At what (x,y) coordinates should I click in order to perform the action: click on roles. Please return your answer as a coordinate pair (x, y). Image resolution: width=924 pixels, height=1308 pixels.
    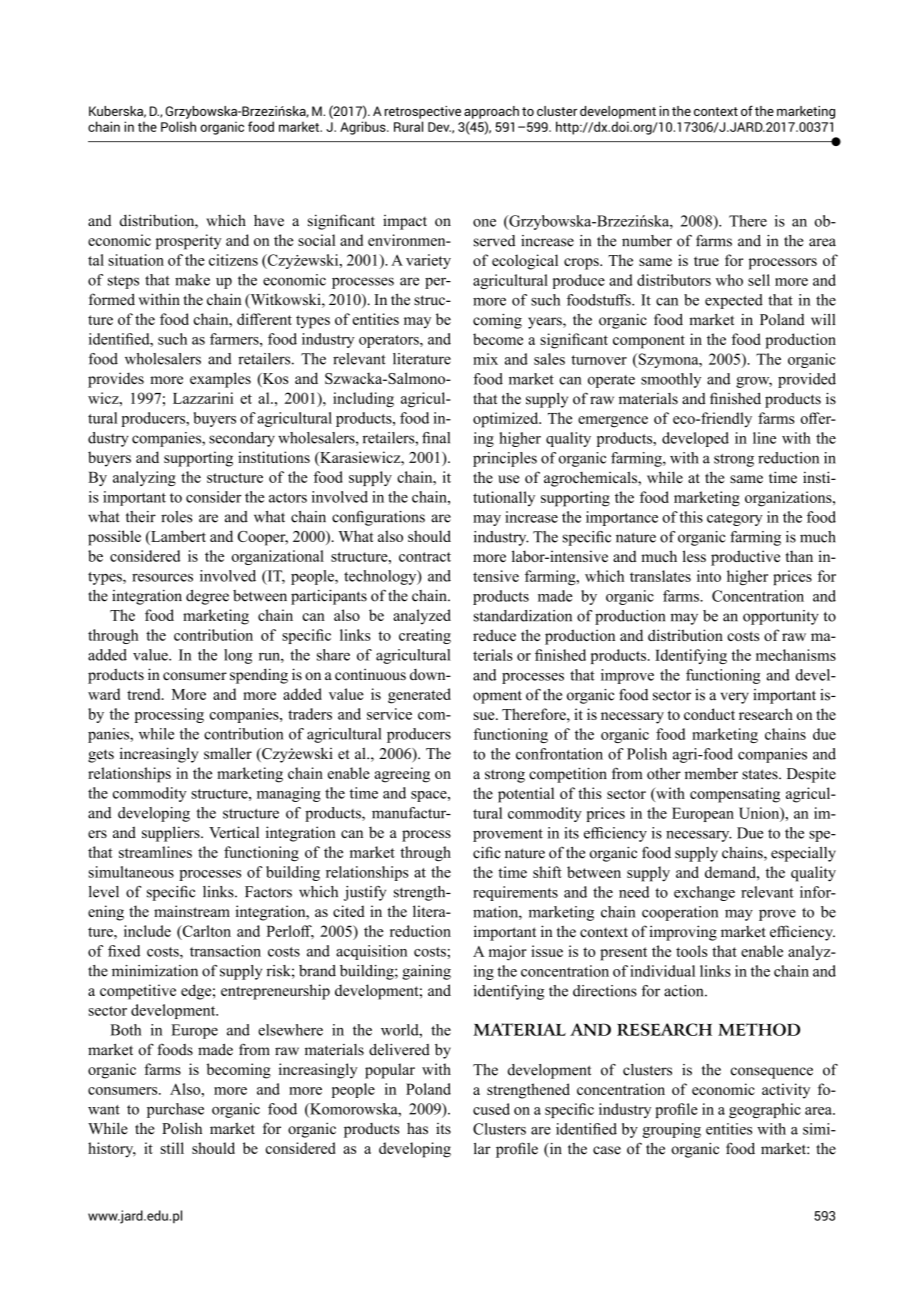
    Looking at the image, I should click on (176, 517).
